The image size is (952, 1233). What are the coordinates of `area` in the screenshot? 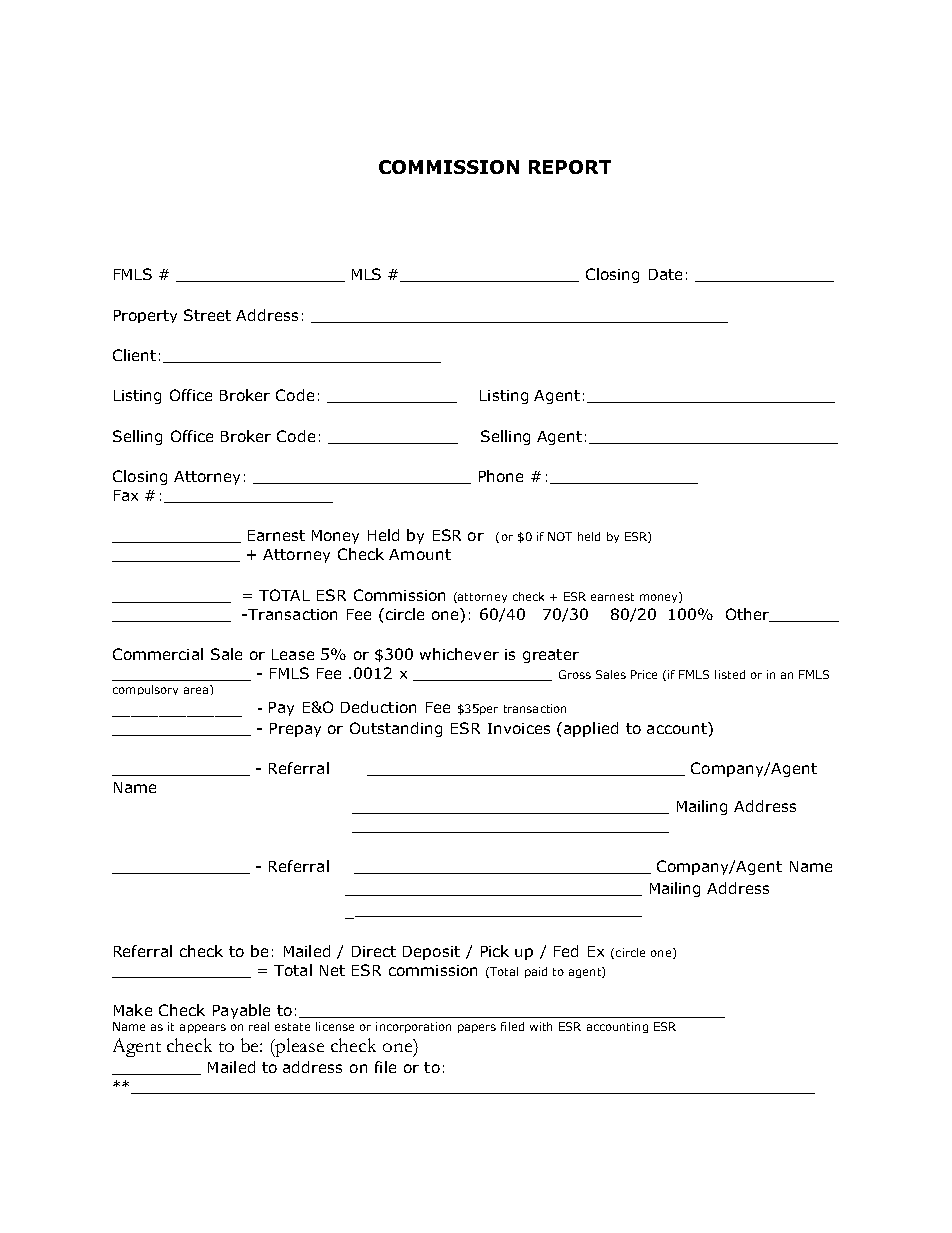 It's located at (197, 689).
